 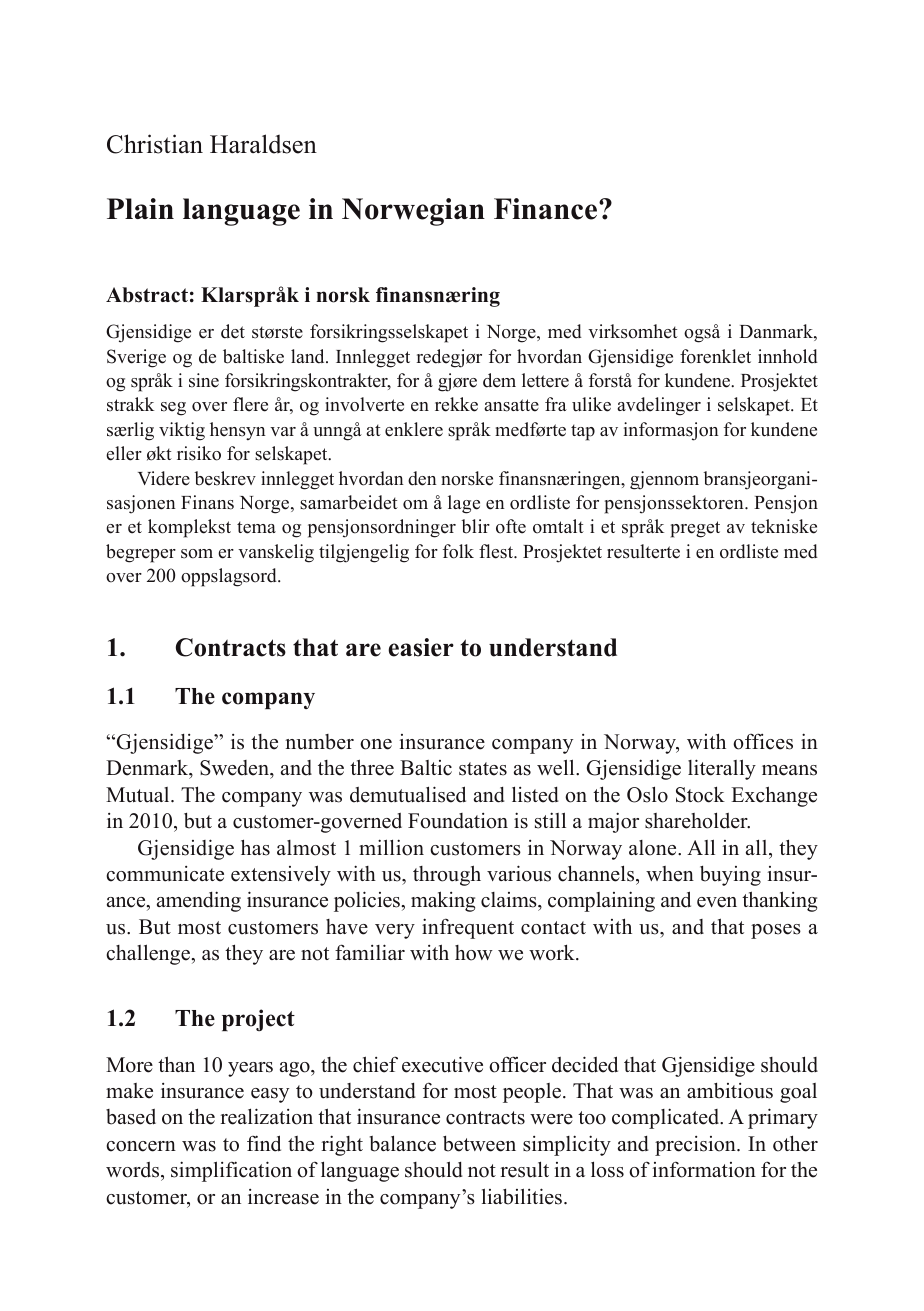 What do you see at coordinates (556, 404) in the screenshot?
I see `fra` at bounding box center [556, 404].
